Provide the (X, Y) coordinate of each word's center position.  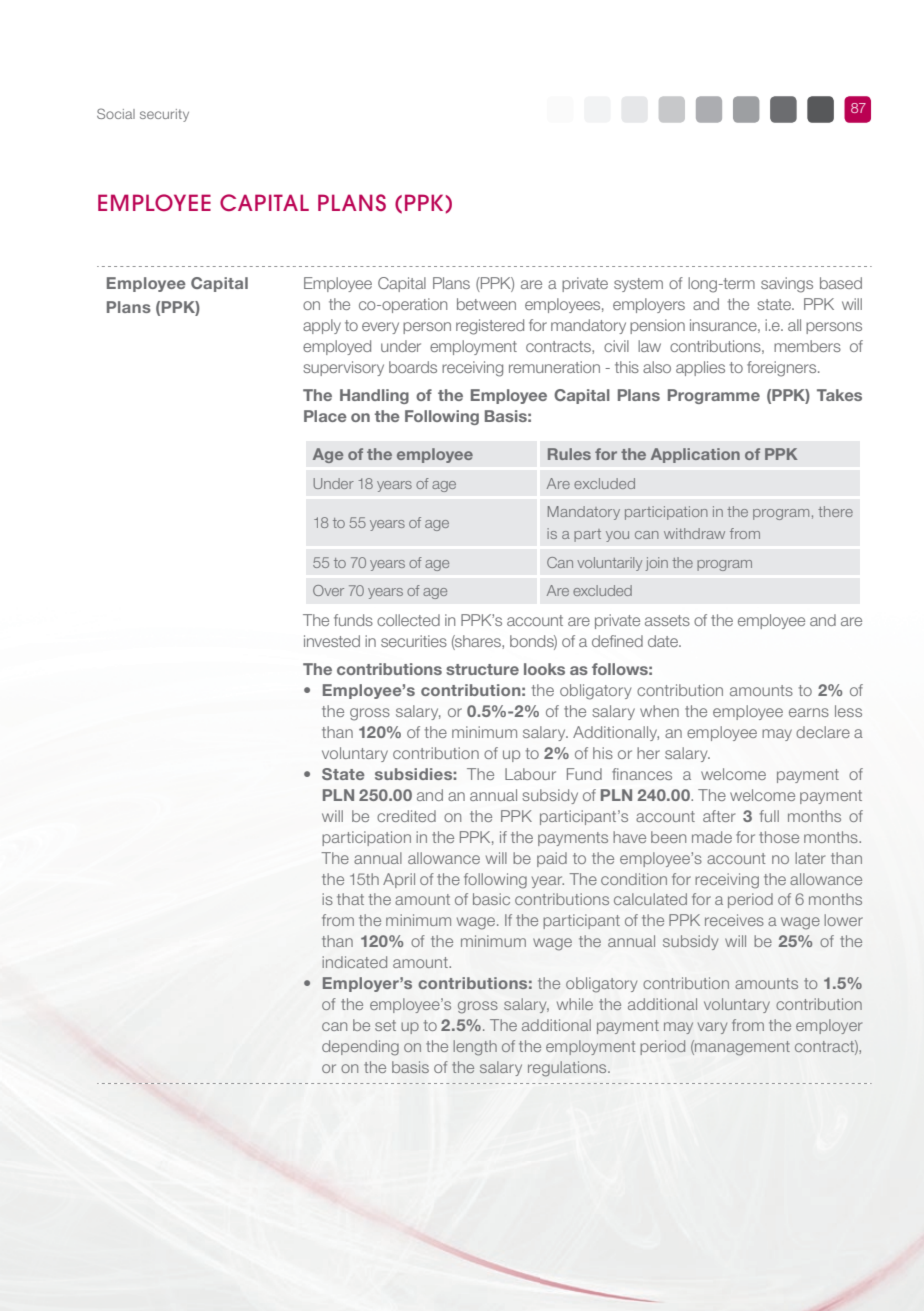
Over (328, 590)
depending (360, 1048)
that (350, 899)
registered (490, 327)
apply (322, 326)
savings (787, 285)
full (769, 816)
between (486, 304)
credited (406, 816)
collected (408, 620)
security (164, 115)
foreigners (783, 369)
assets (667, 620)
